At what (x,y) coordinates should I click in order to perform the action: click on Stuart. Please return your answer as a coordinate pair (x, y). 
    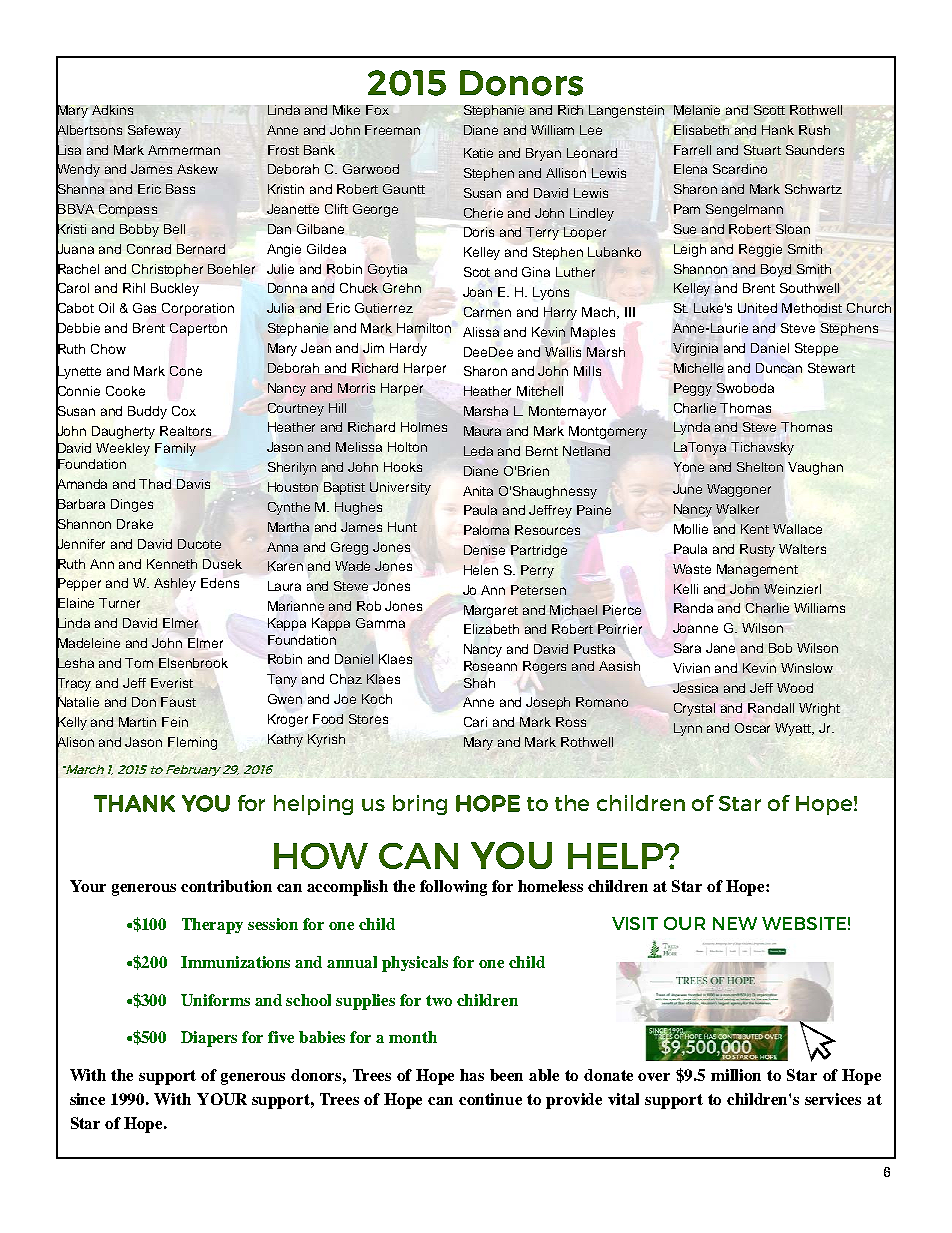
    Looking at the image, I should click on (762, 150).
